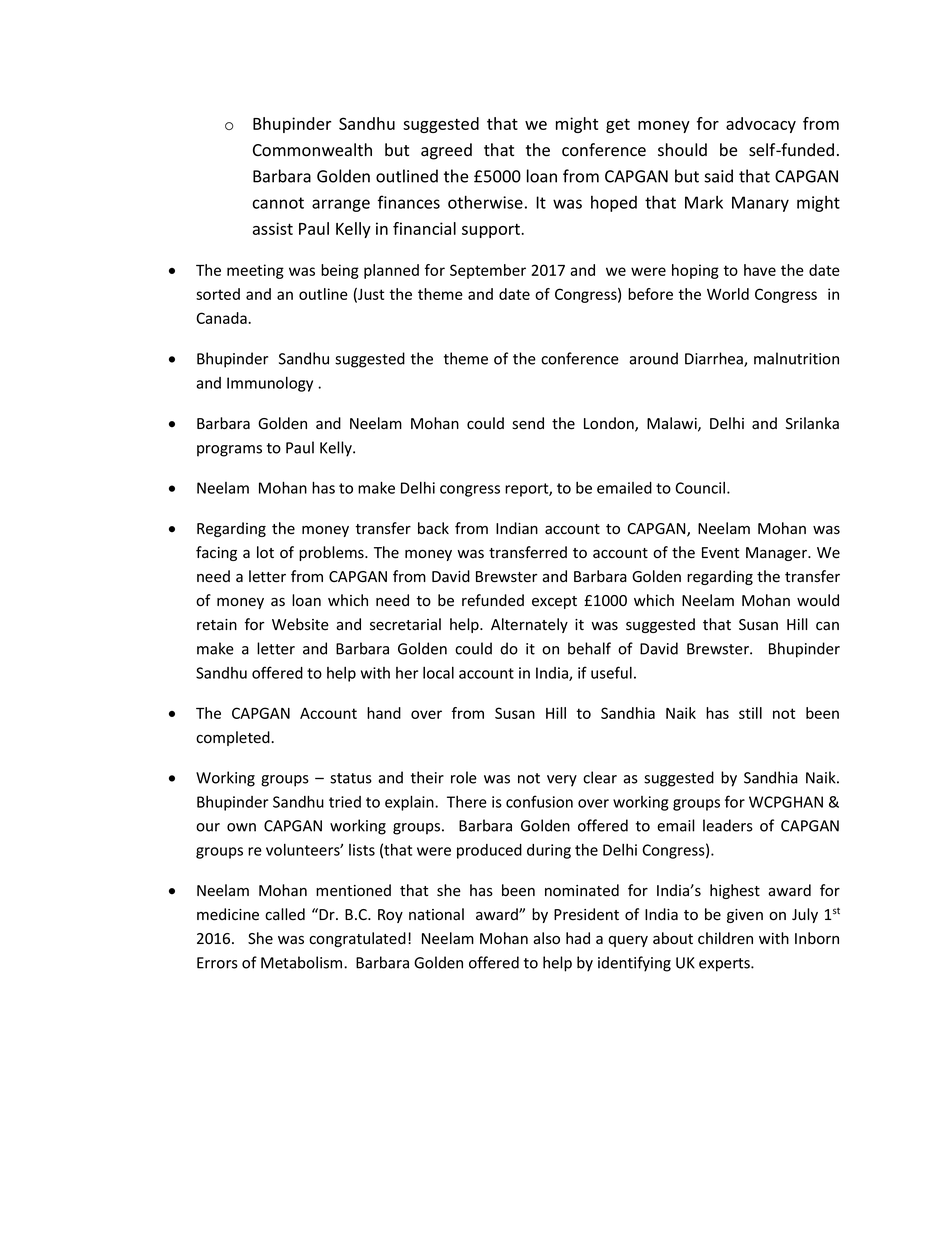  Describe the element at coordinates (446, 151) in the screenshot. I see `agreed` at that location.
